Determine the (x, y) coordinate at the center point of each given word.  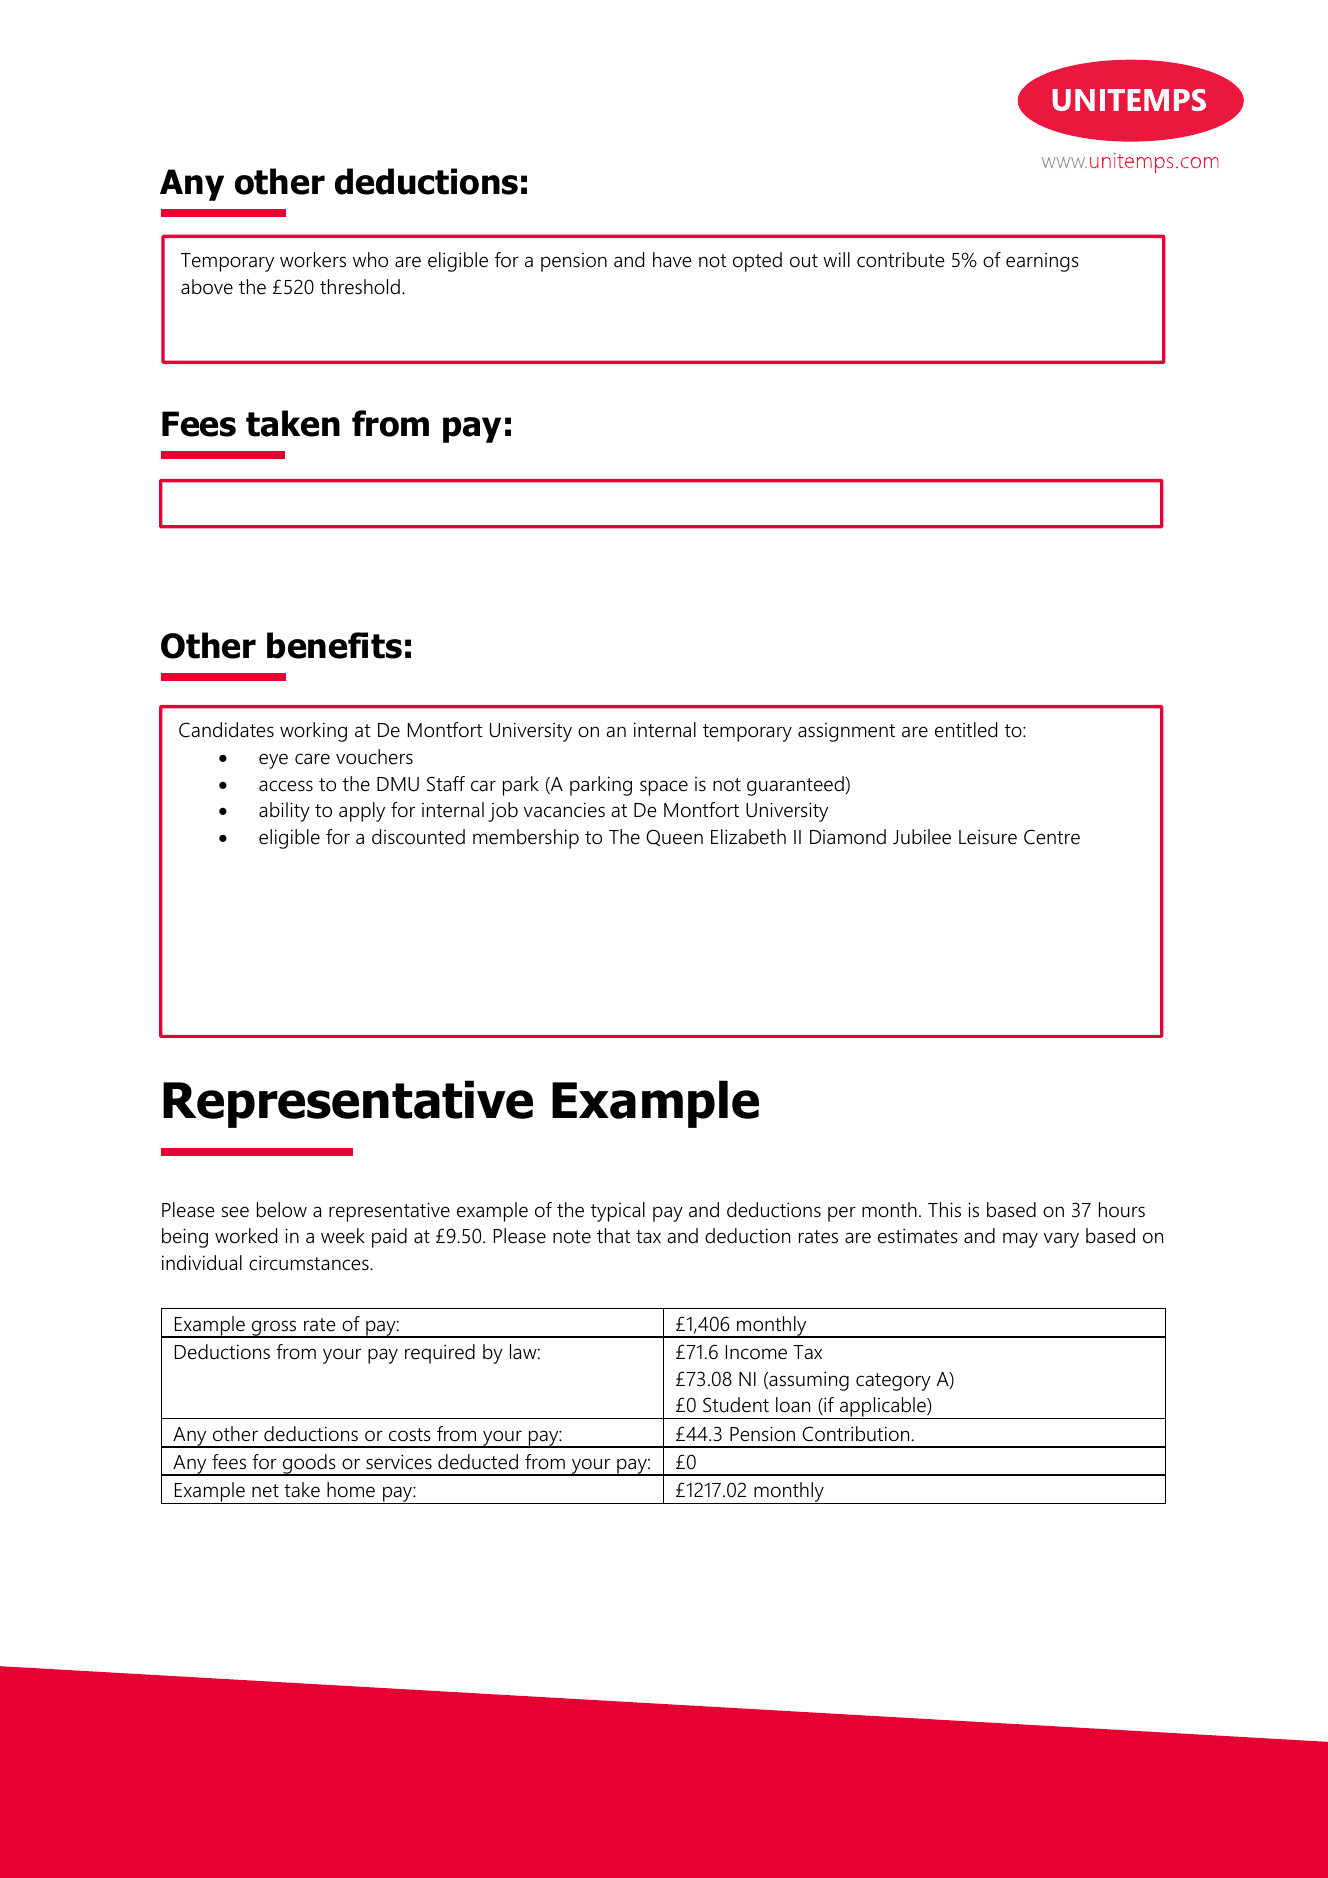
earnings (1042, 262)
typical (618, 1212)
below (282, 1210)
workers (313, 260)
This (944, 1210)
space (664, 788)
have (672, 260)
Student (736, 1405)
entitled (966, 730)
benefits (334, 645)
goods (309, 1465)
